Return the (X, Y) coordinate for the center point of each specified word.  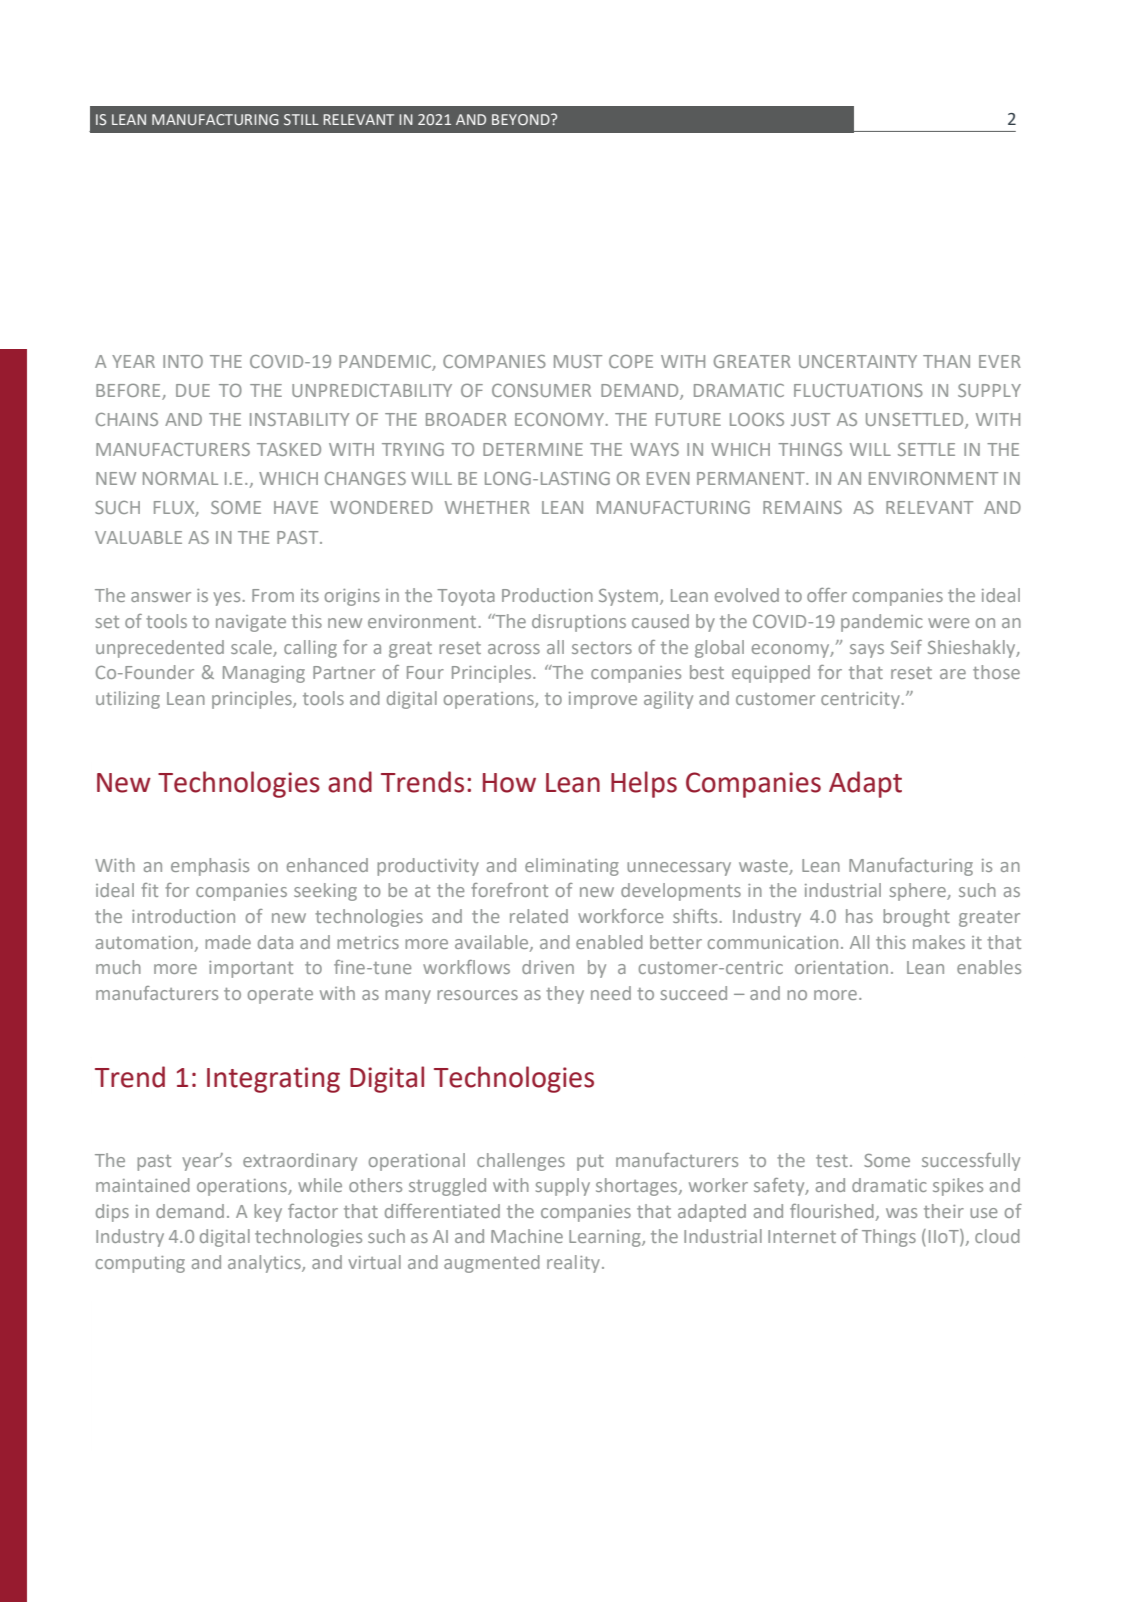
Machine (527, 1236)
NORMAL (180, 478)
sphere (918, 892)
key (268, 1213)
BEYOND (522, 119)
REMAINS (802, 507)
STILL (301, 119)
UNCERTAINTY (858, 361)
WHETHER (487, 507)
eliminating (572, 867)
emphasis (210, 867)
